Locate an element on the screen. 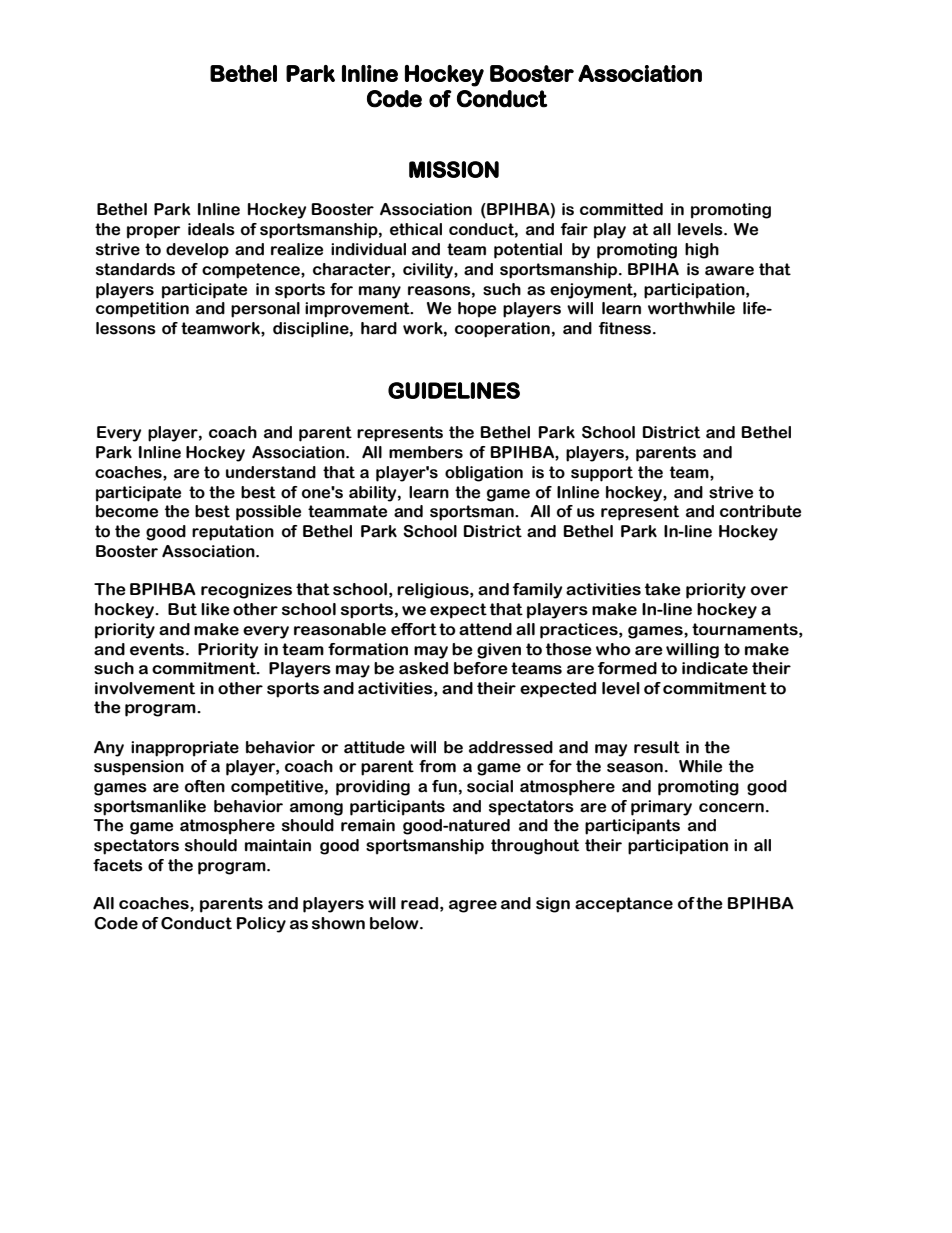 The height and width of the screenshot is (1233, 952). agree is located at coordinates (473, 906).
